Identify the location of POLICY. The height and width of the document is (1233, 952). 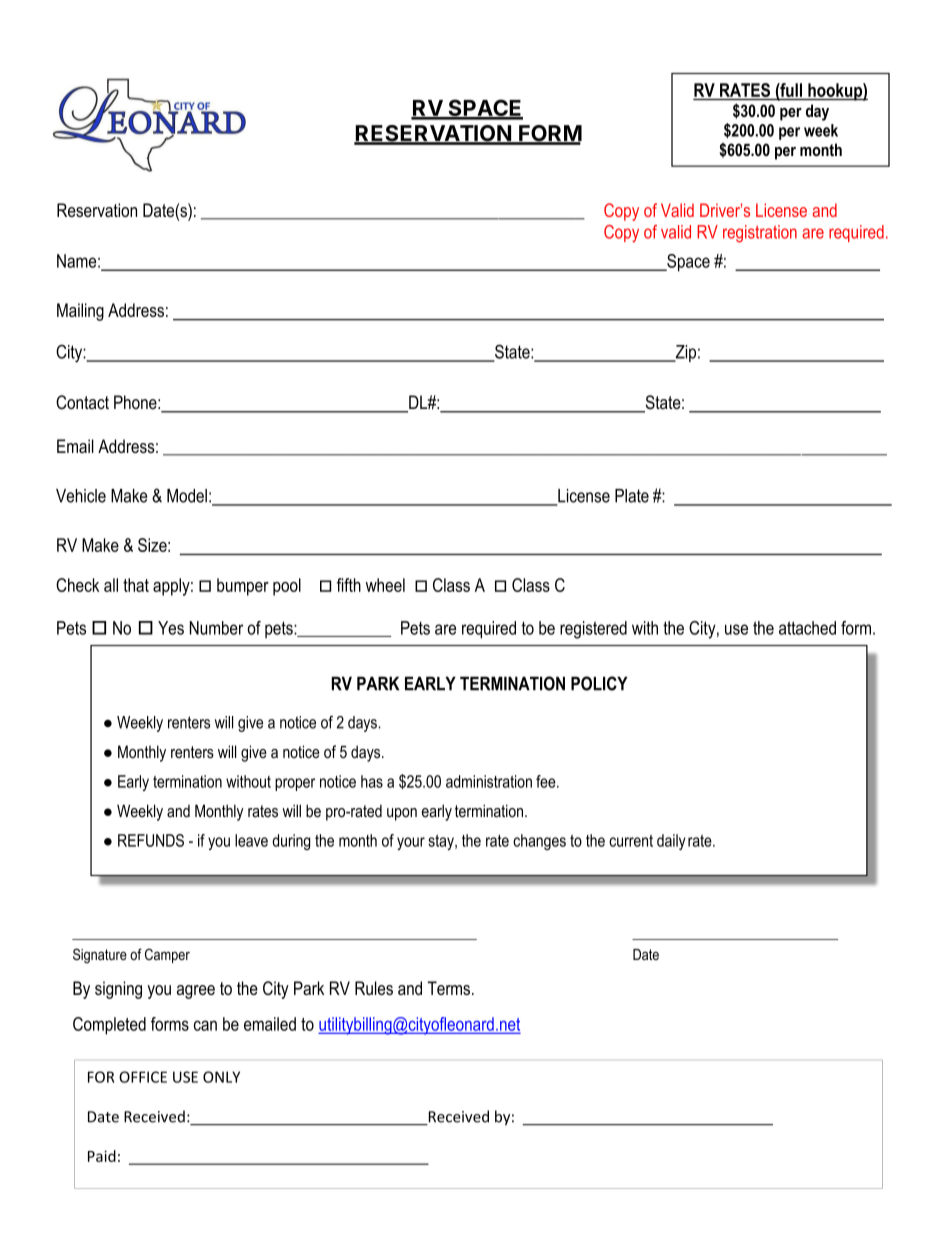
(599, 683).
